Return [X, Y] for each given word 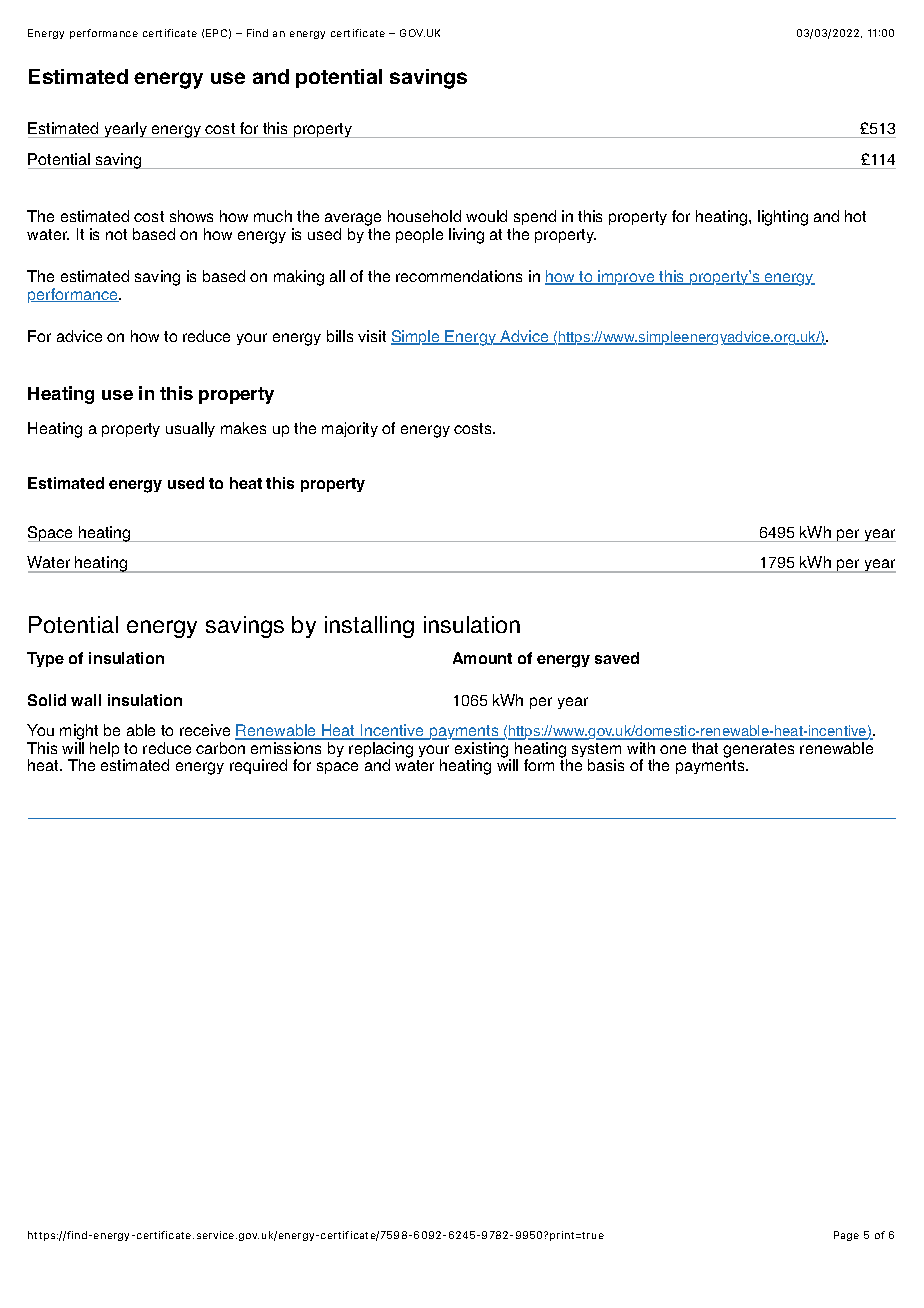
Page [846, 1236]
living [466, 236]
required [258, 766]
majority [350, 429]
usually [190, 429]
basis [606, 765]
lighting [783, 218]
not [116, 234]
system [596, 751]
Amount [482, 658]
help [104, 749]
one [673, 749]
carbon [220, 748]
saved [617, 658]
